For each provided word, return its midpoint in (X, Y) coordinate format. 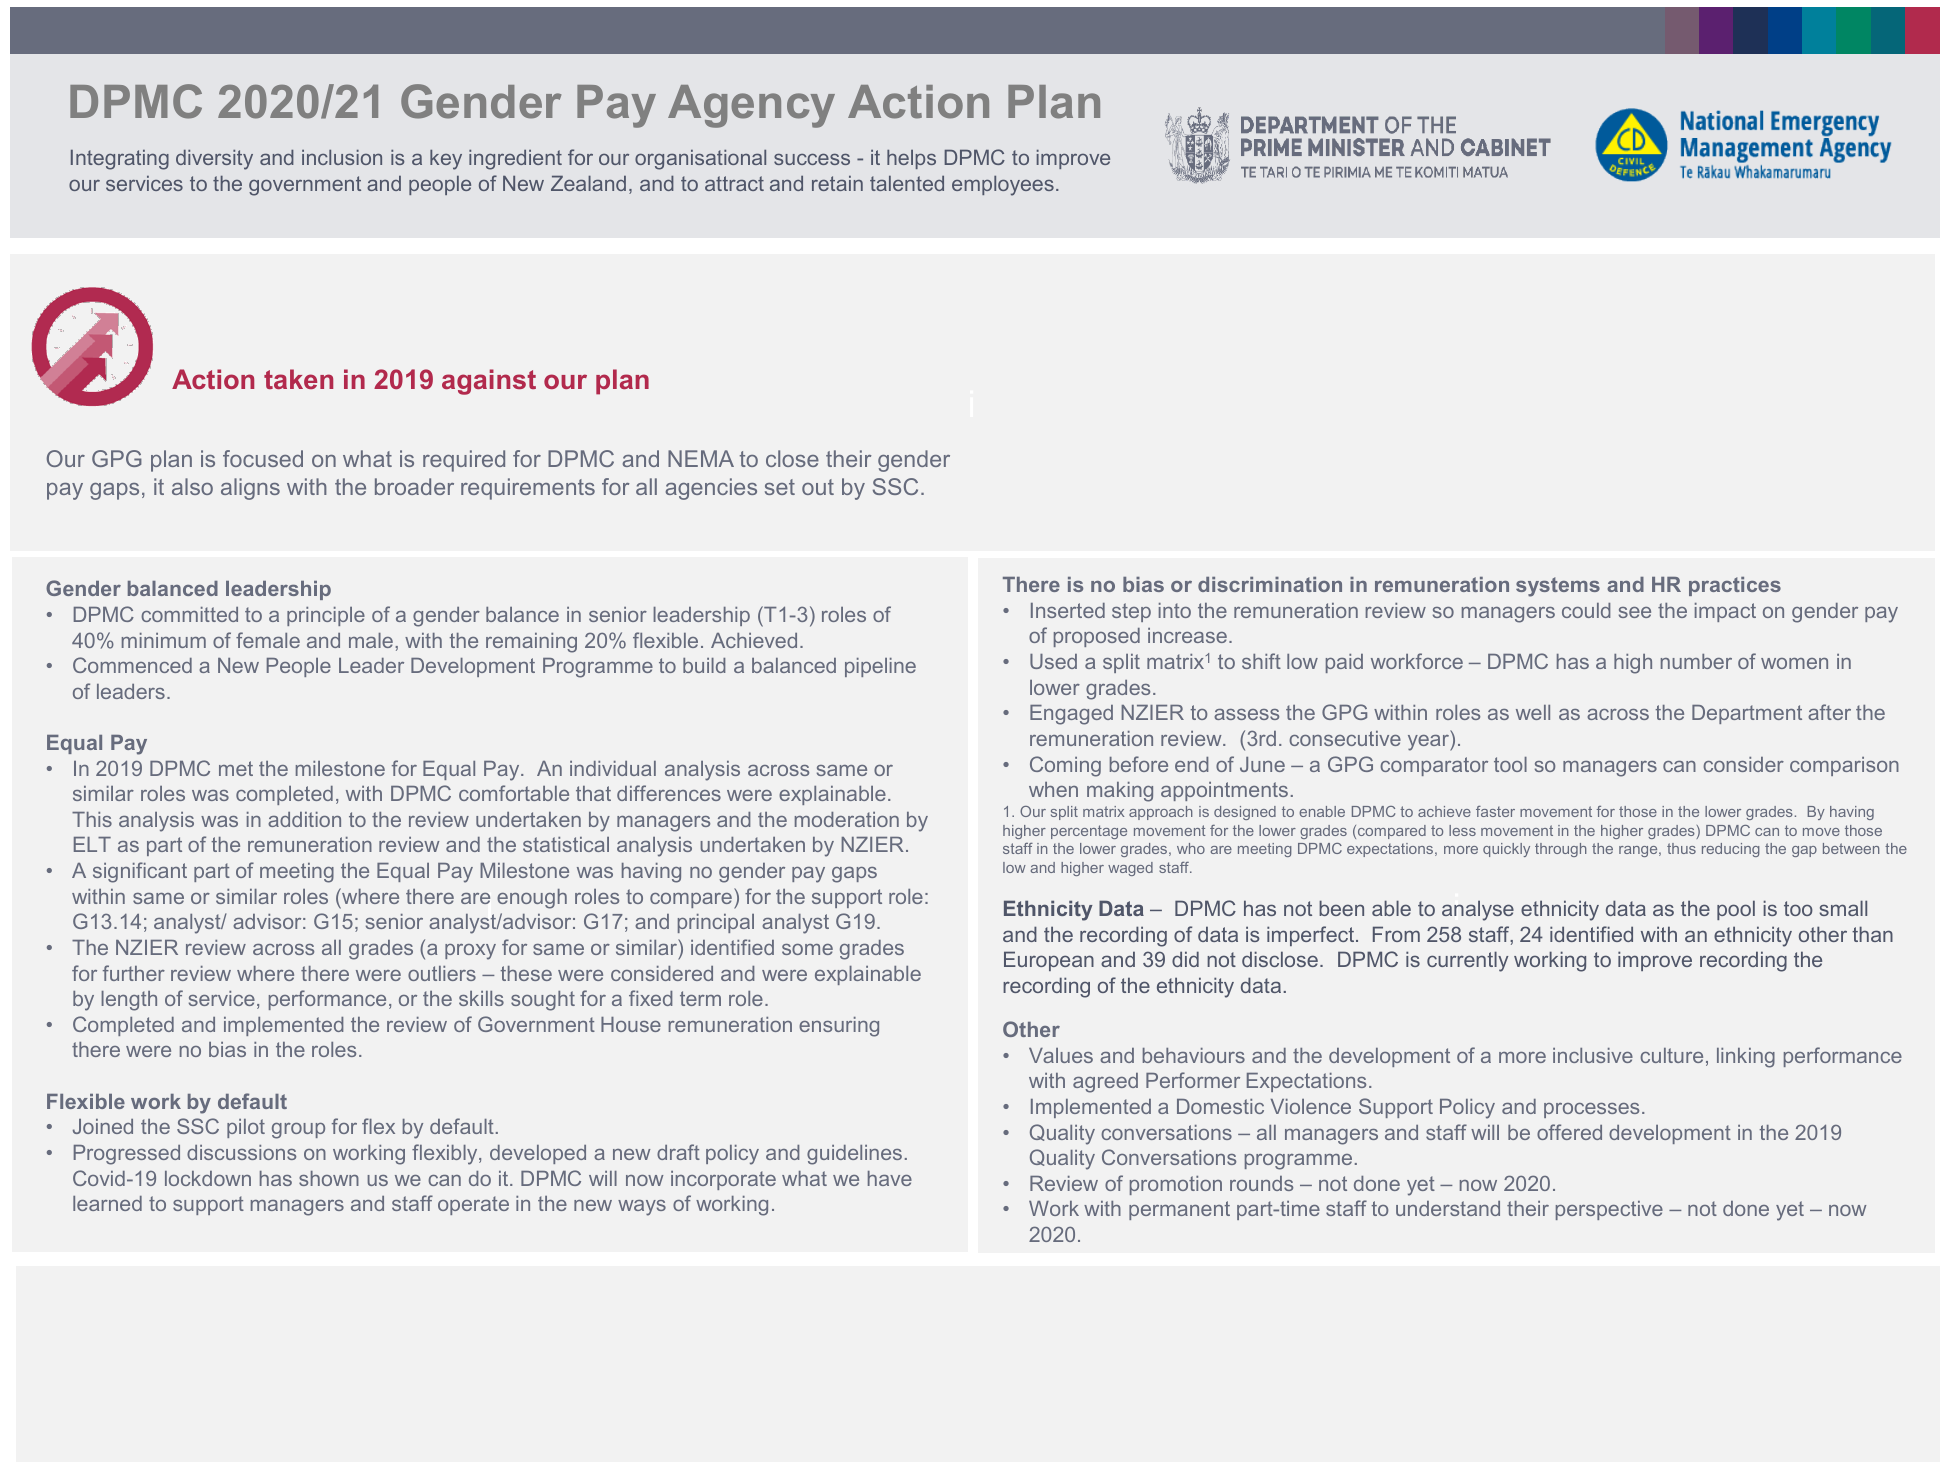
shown (329, 1178)
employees (1003, 186)
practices (1735, 586)
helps (911, 159)
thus (1681, 848)
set (780, 487)
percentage (1089, 832)
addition (304, 819)
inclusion (342, 157)
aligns (250, 489)
